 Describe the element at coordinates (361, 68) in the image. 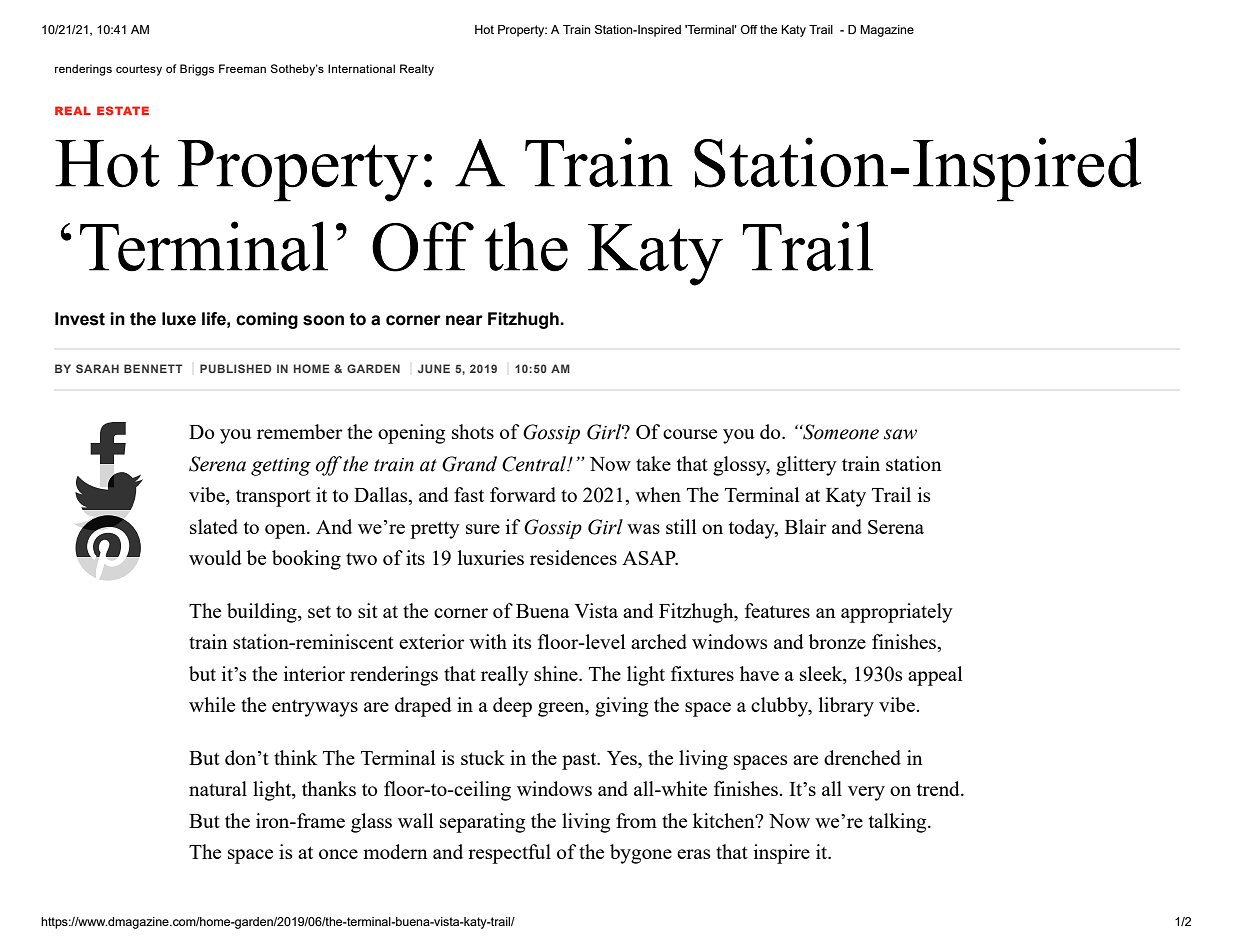

I see `International` at that location.
